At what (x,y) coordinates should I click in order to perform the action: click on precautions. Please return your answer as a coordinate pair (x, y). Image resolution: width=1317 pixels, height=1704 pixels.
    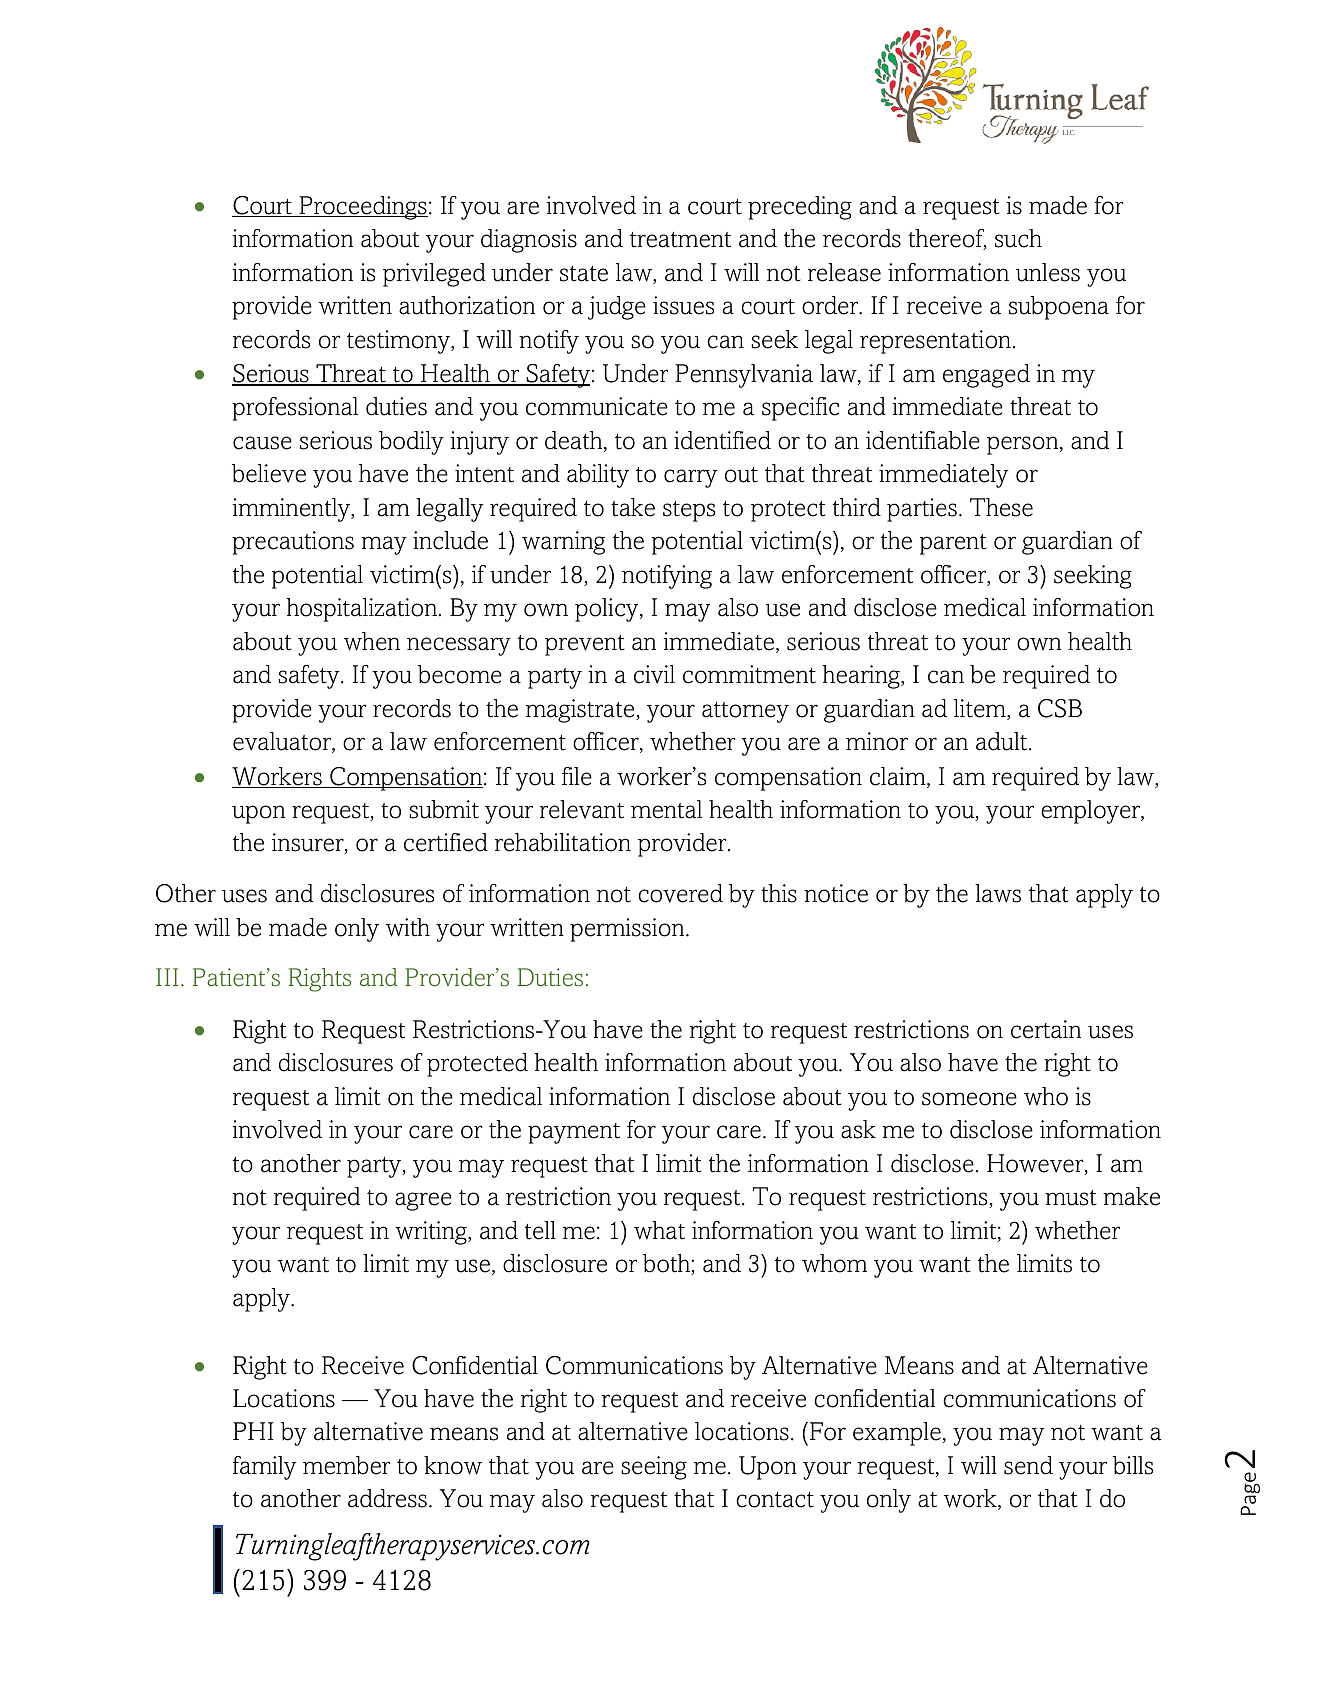
    Looking at the image, I should click on (293, 543).
